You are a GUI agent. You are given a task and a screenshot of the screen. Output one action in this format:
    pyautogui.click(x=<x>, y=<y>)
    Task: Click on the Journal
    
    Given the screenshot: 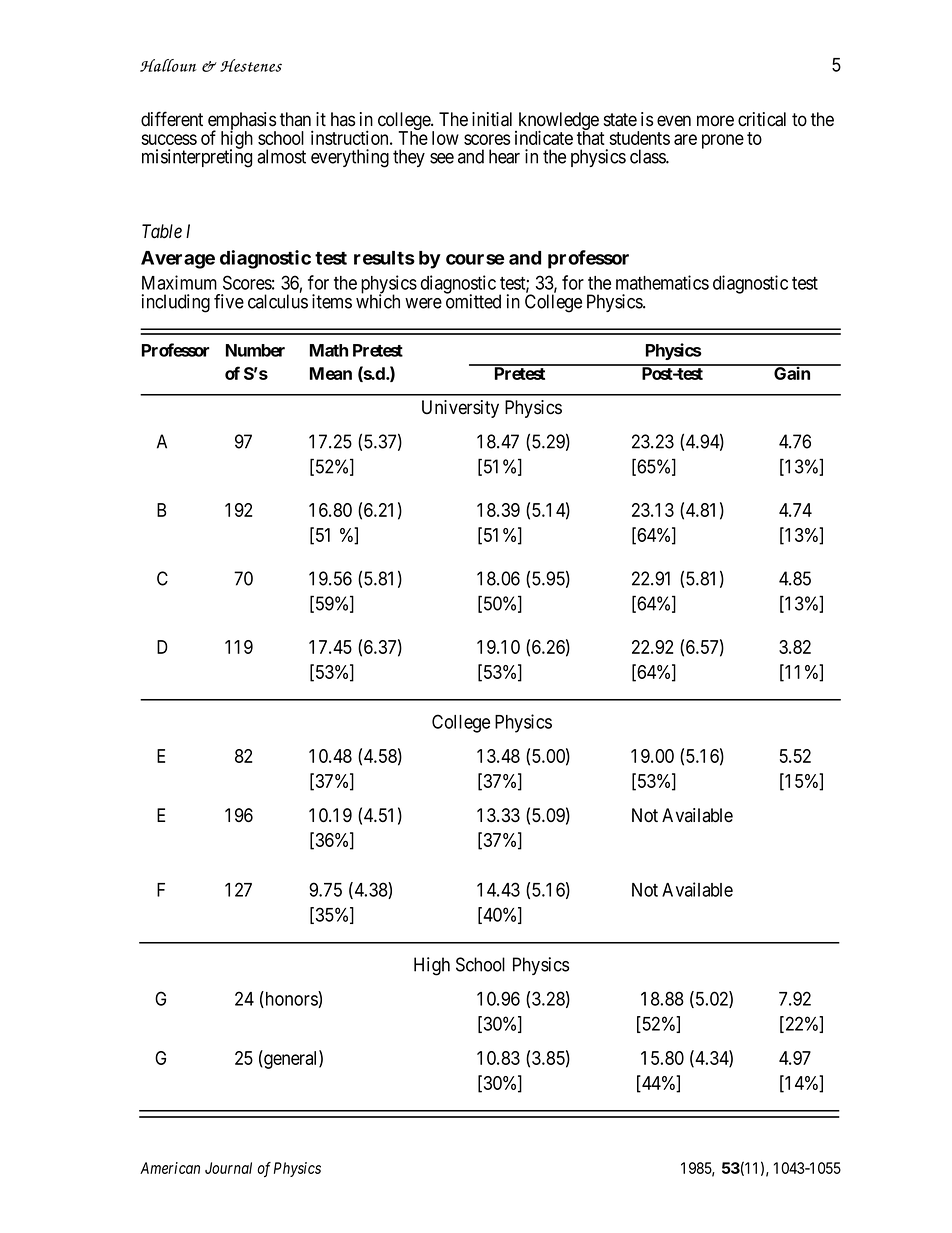 What is the action you would take?
    pyautogui.click(x=228, y=1168)
